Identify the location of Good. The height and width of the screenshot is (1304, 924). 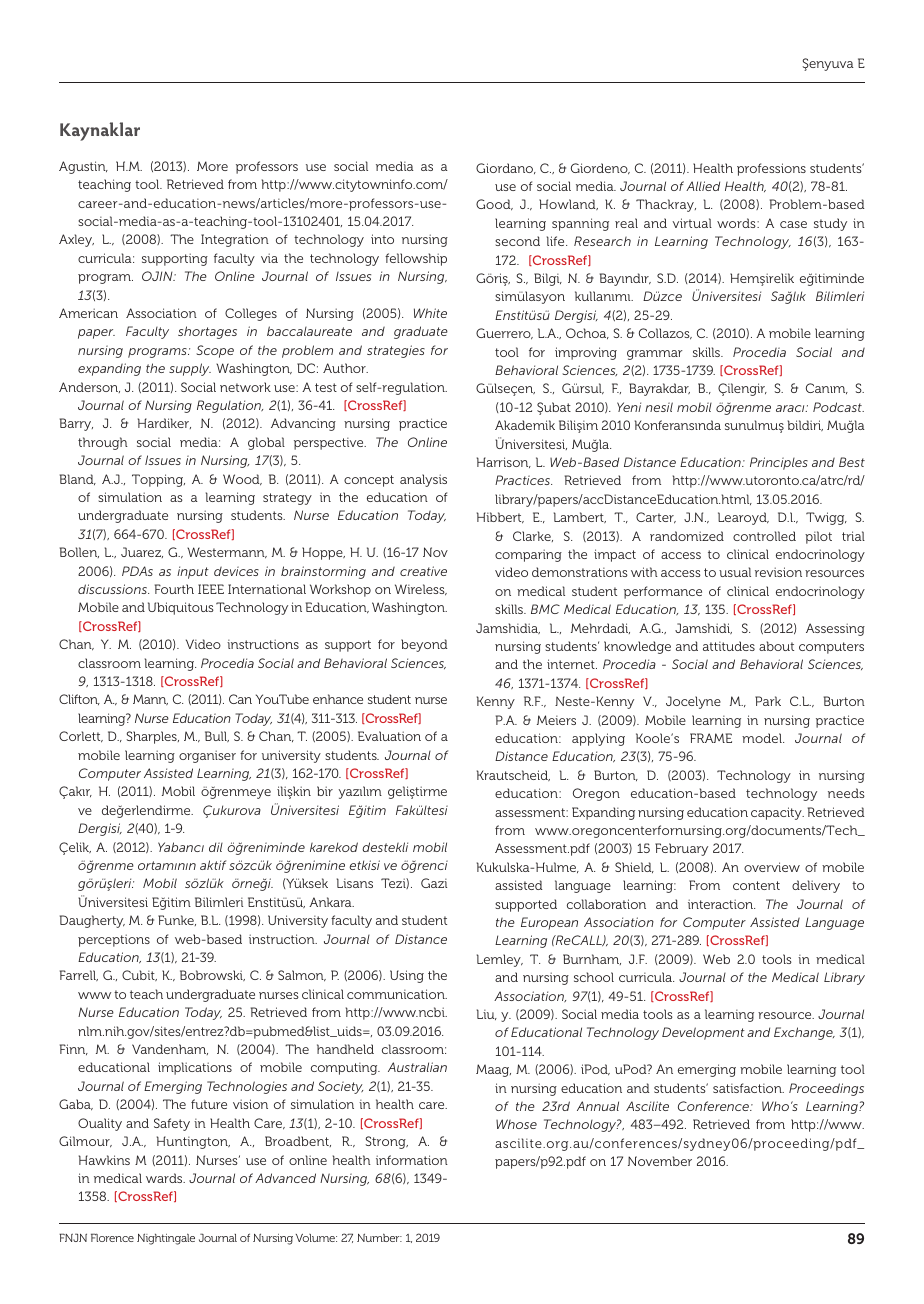
(494, 205).
